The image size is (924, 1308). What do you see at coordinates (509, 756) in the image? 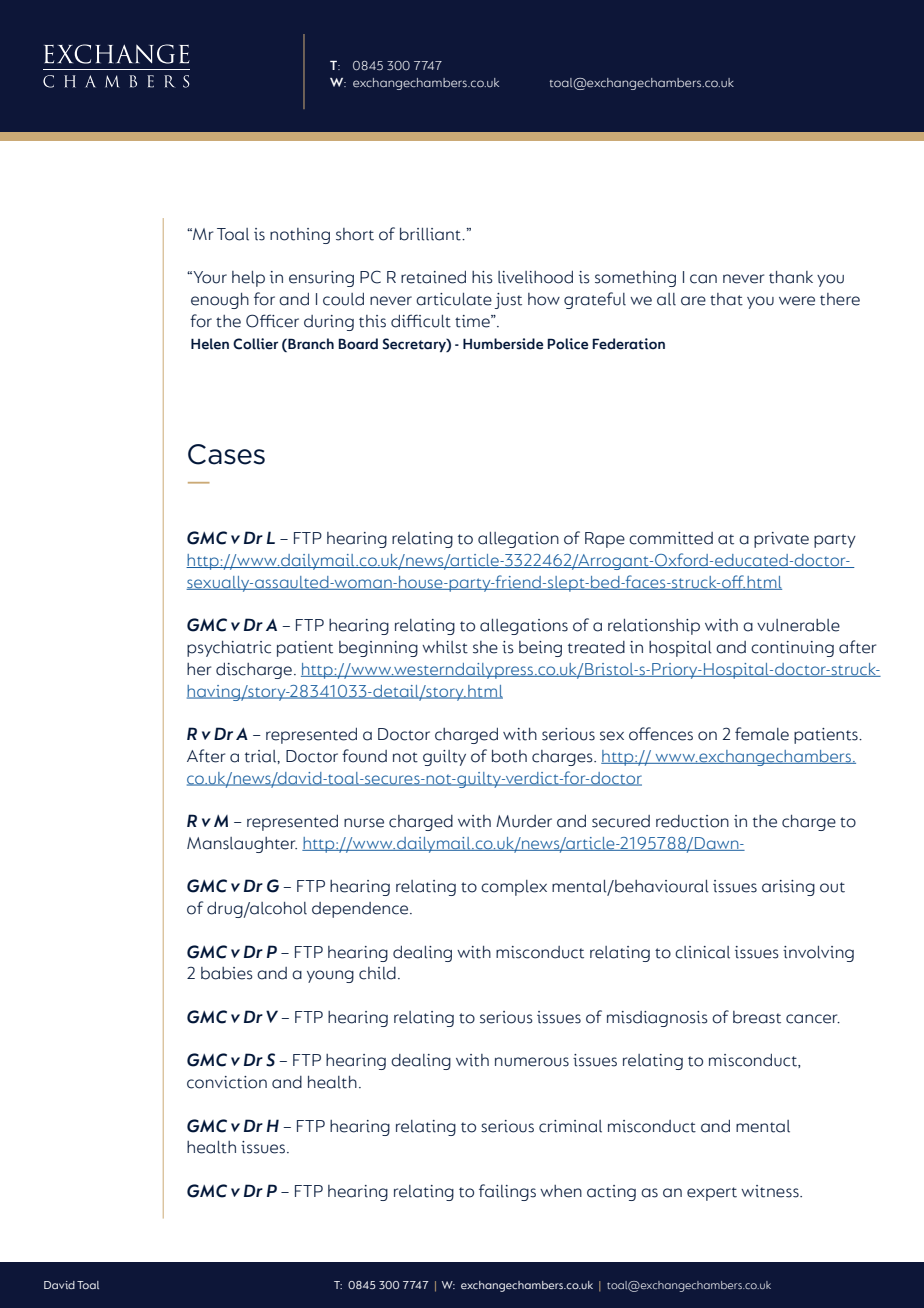
I see `both` at bounding box center [509, 756].
